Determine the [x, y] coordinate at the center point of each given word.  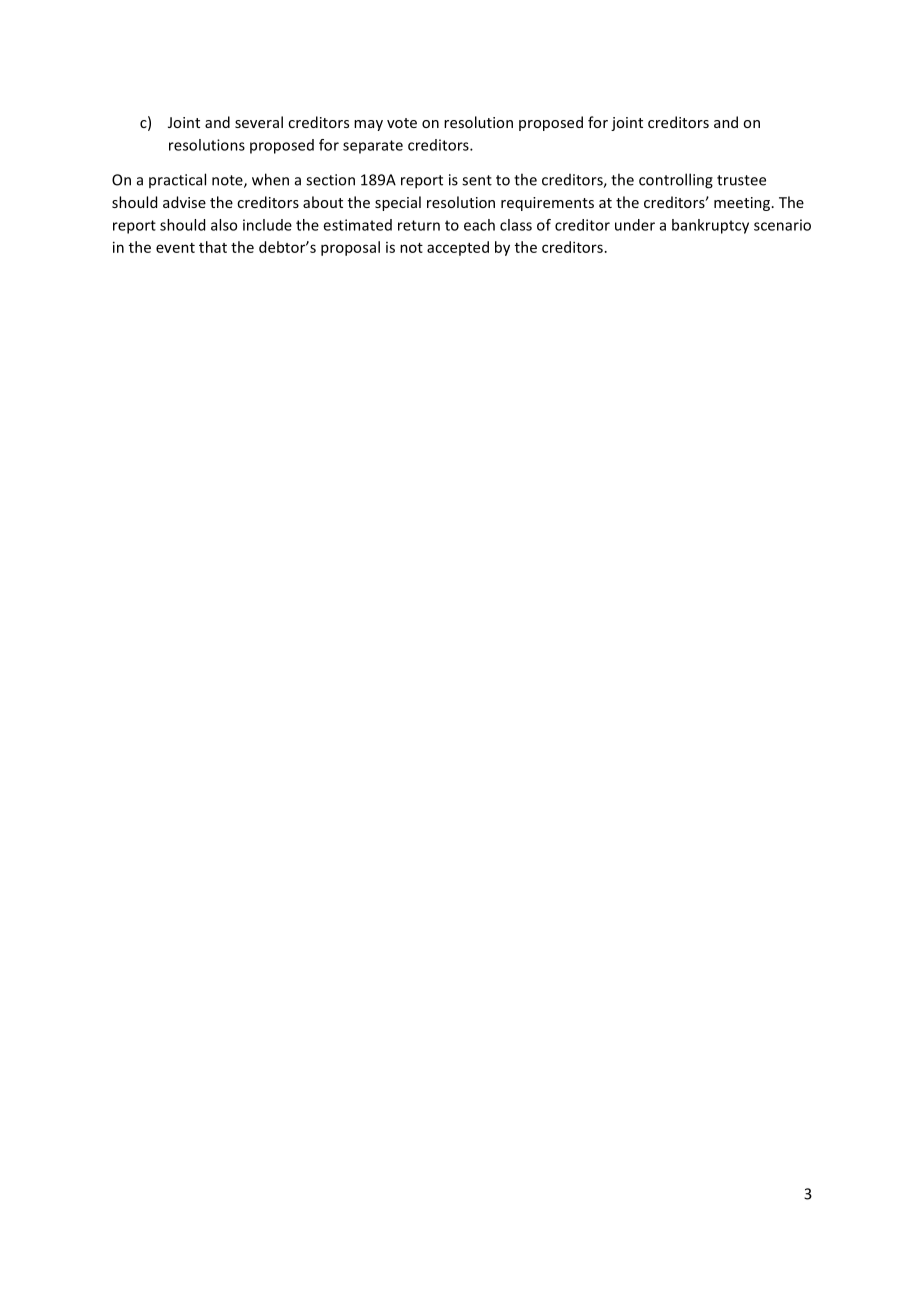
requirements [547, 204]
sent [477, 180]
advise [184, 202]
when [270, 179]
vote [402, 123]
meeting [743, 204]
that [213, 247]
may [368, 125]
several [259, 122]
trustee [741, 180]
